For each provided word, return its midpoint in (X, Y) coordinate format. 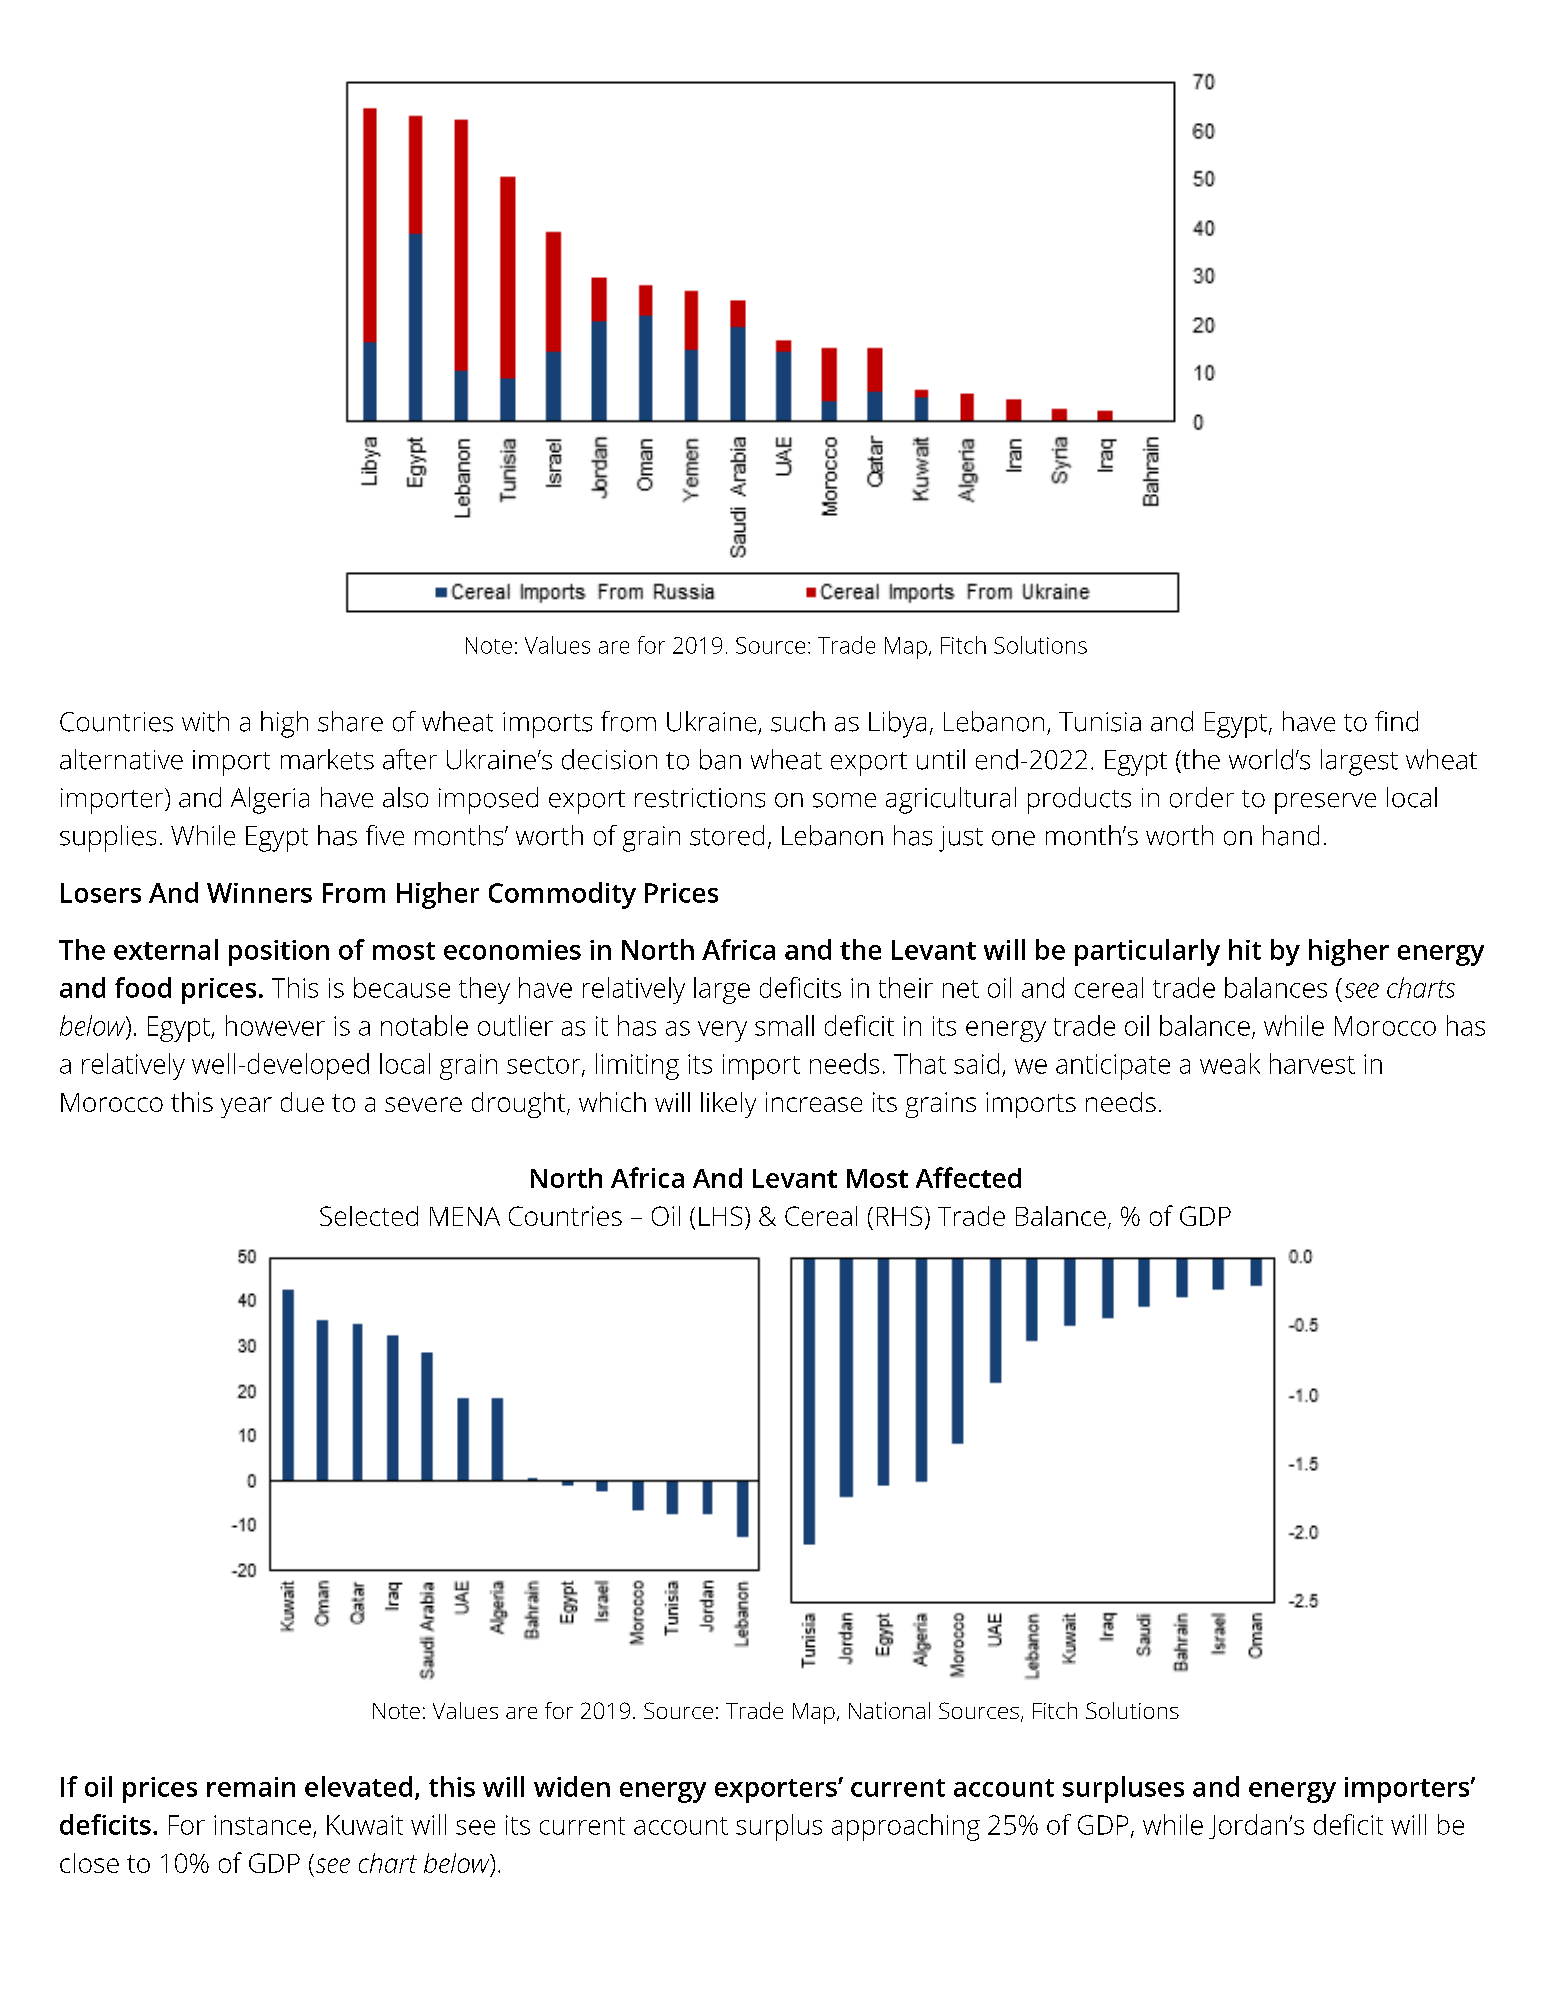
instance (262, 1825)
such (798, 721)
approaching (906, 1827)
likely (728, 1105)
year (246, 1107)
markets (327, 759)
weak (1230, 1063)
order (1202, 797)
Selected (369, 1216)
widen (572, 1786)
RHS (899, 1216)
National (889, 1710)
